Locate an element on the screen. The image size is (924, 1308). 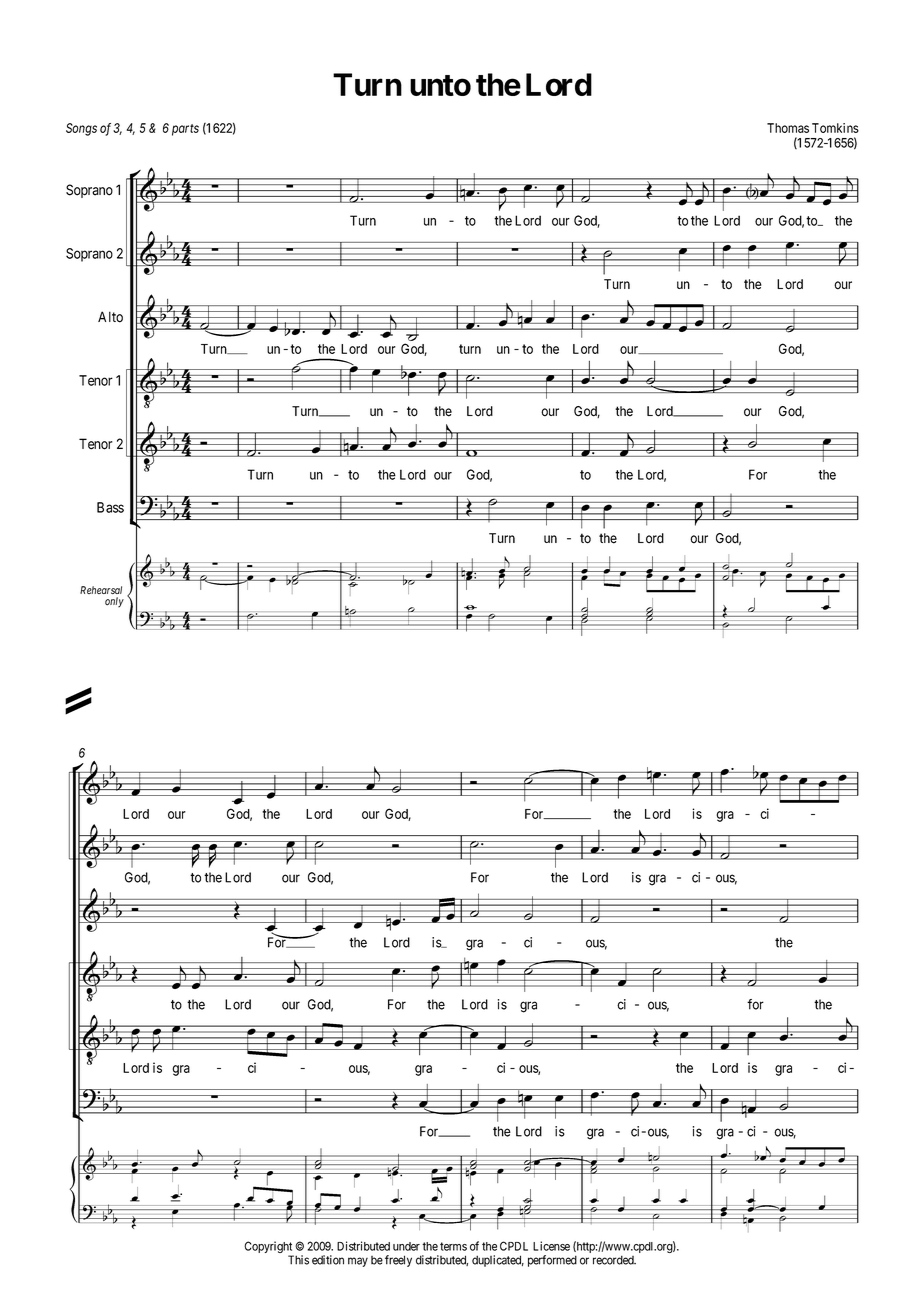
Rehearsal is located at coordinates (101, 590).
